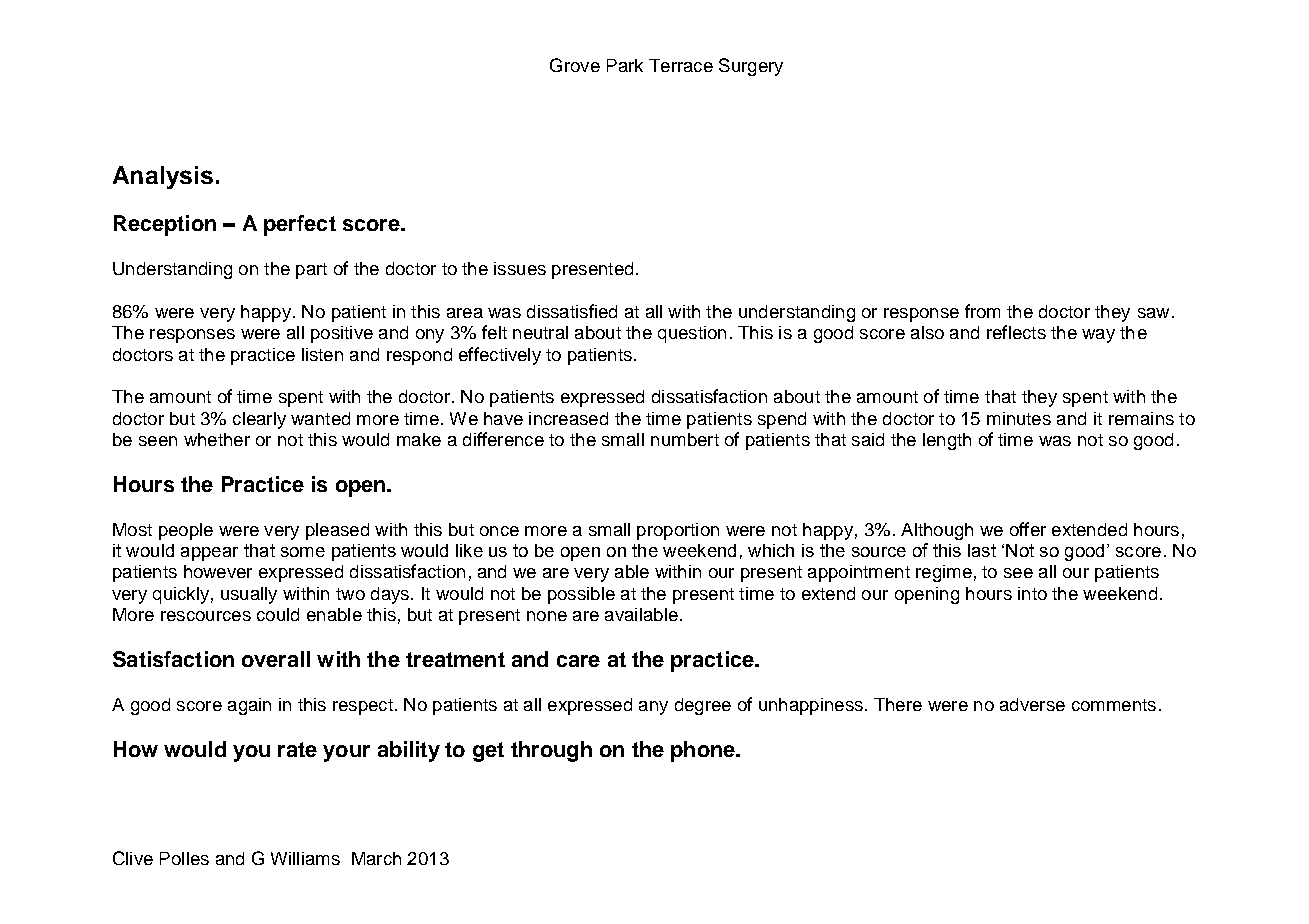 This document has height=924, width=1309. What do you see at coordinates (751, 67) in the document?
I see `Surgery` at bounding box center [751, 67].
